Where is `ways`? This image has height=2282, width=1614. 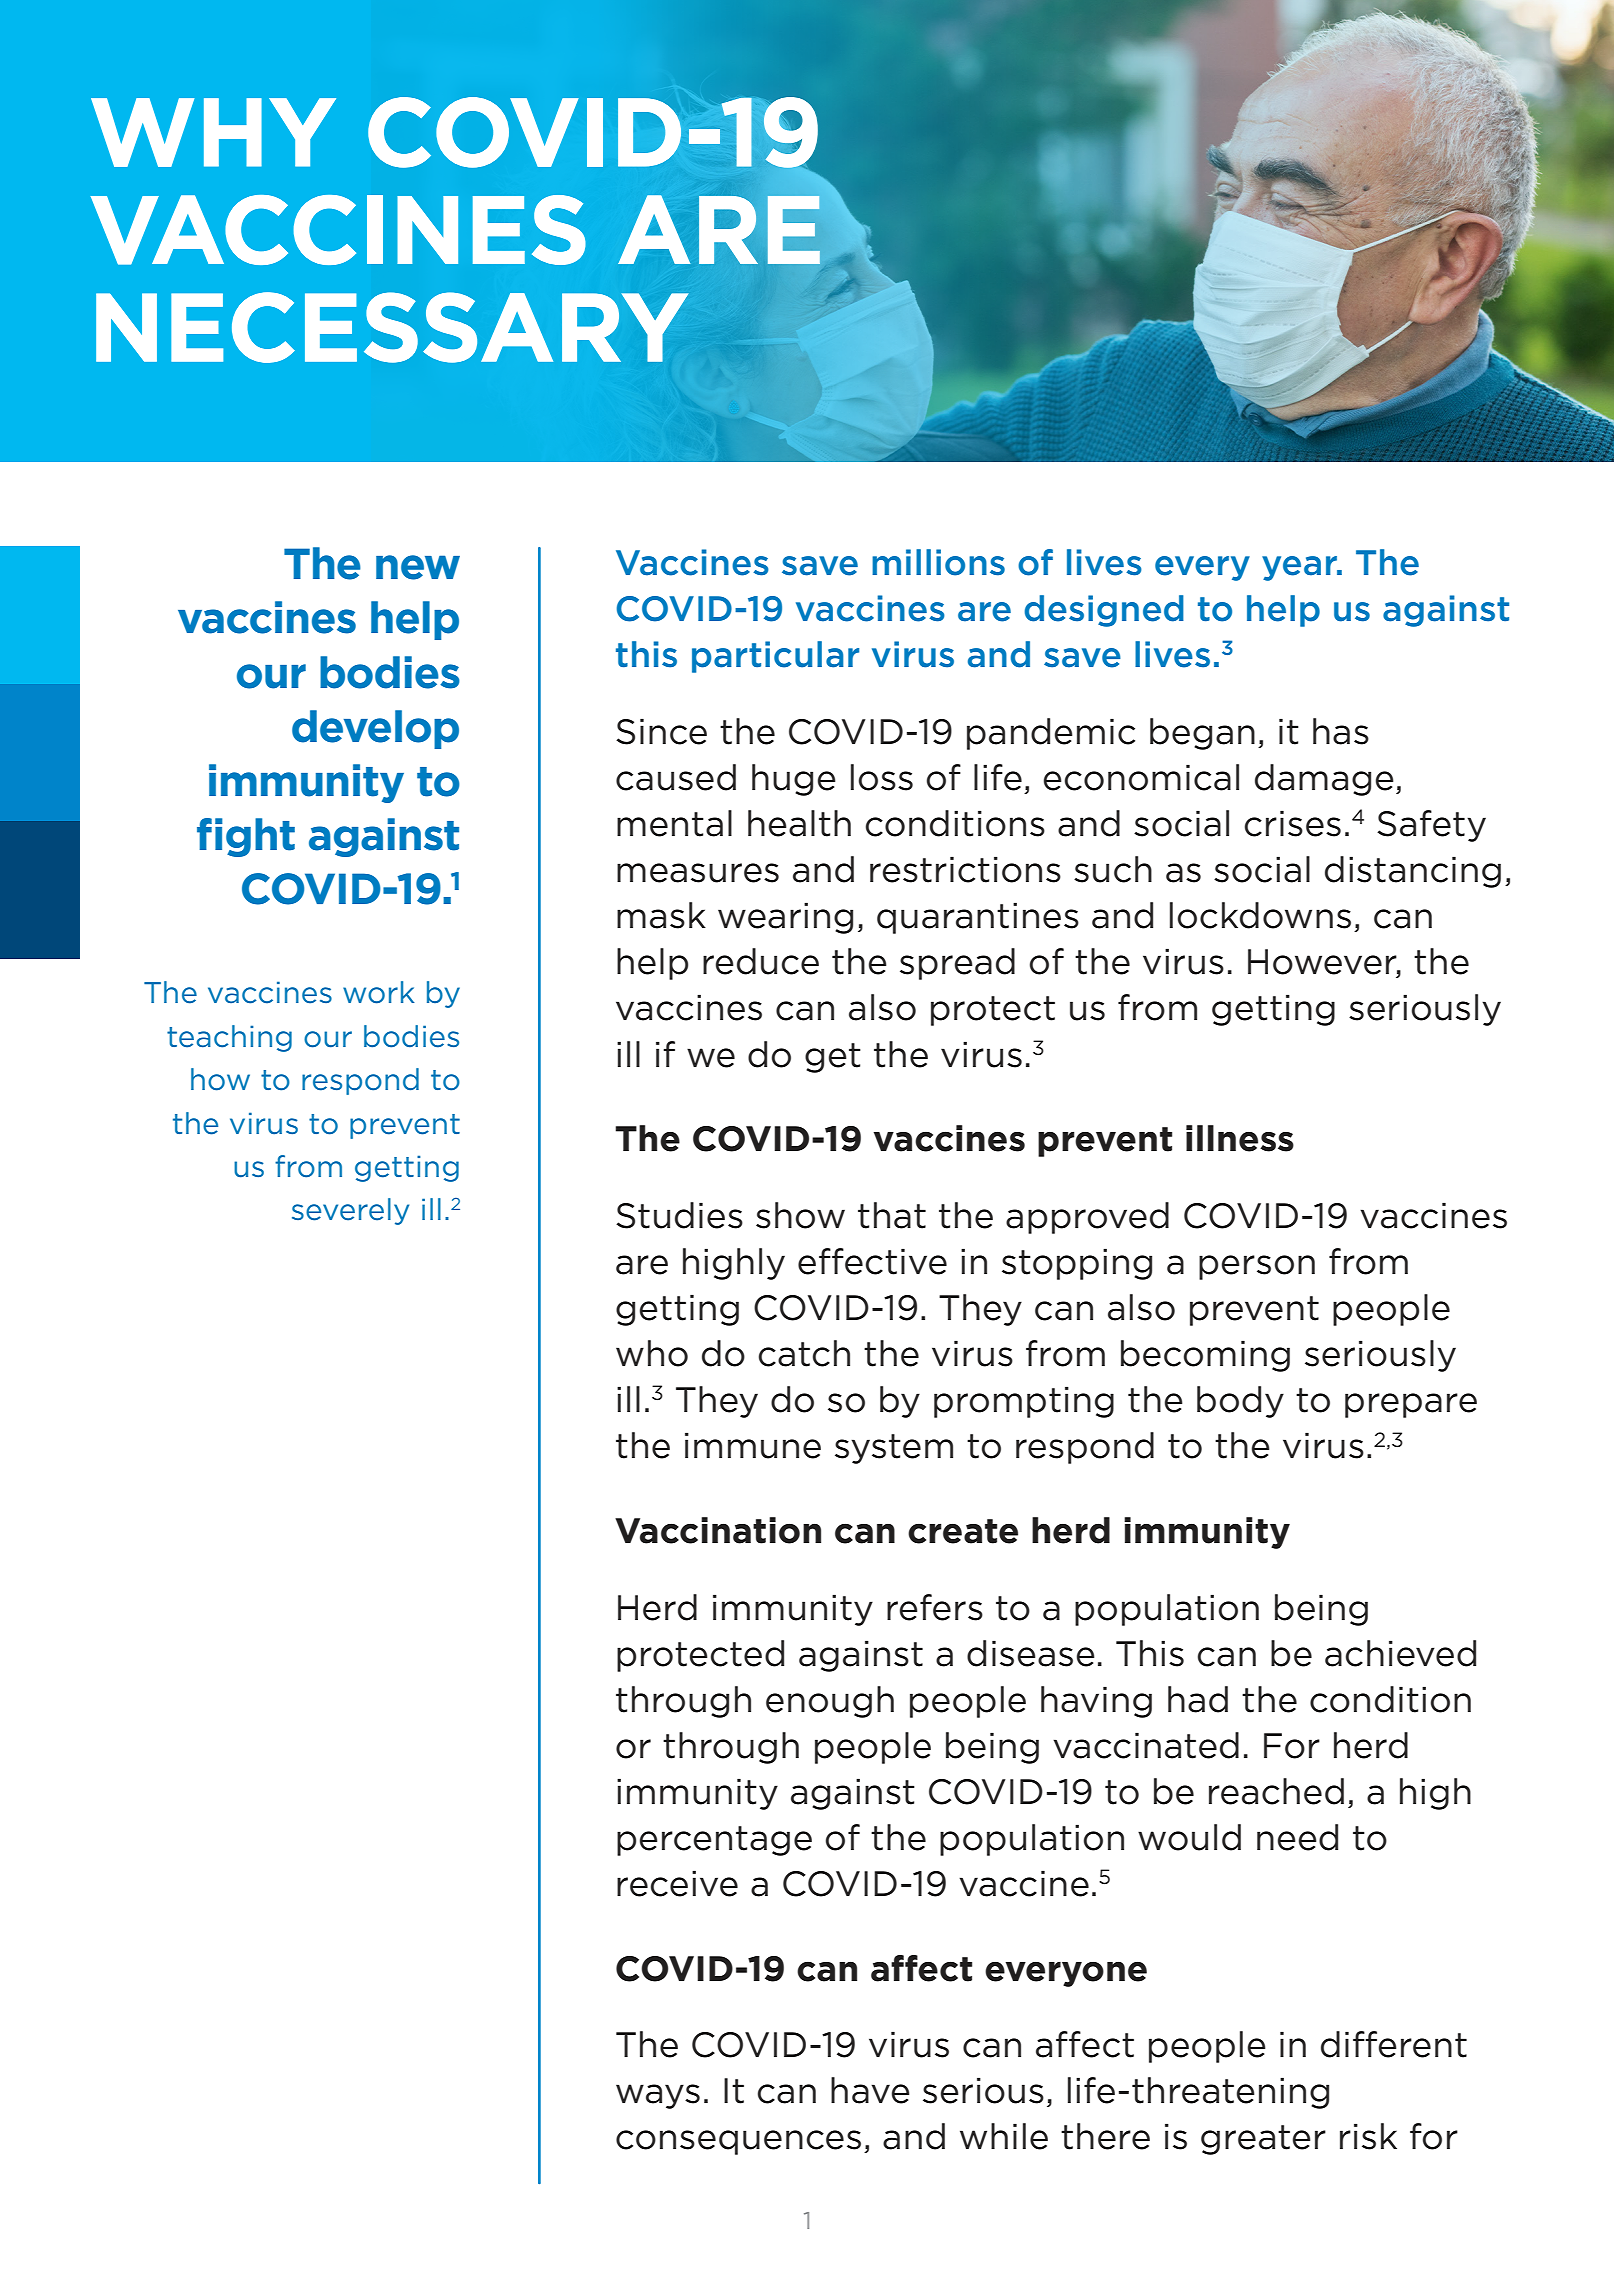
ways is located at coordinates (658, 2096).
